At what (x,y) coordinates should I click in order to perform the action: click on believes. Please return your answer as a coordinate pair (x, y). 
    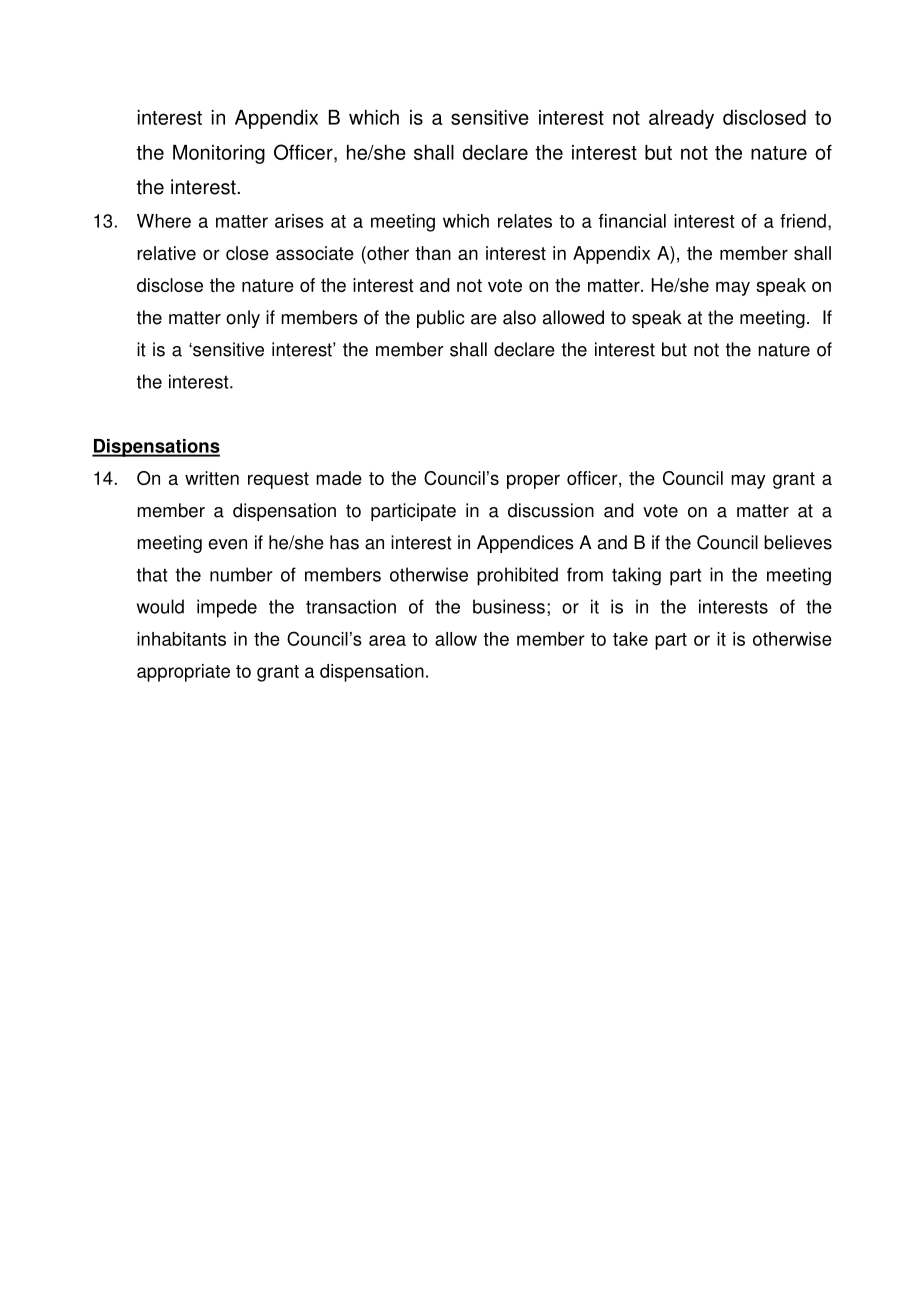
    Looking at the image, I should click on (798, 542).
